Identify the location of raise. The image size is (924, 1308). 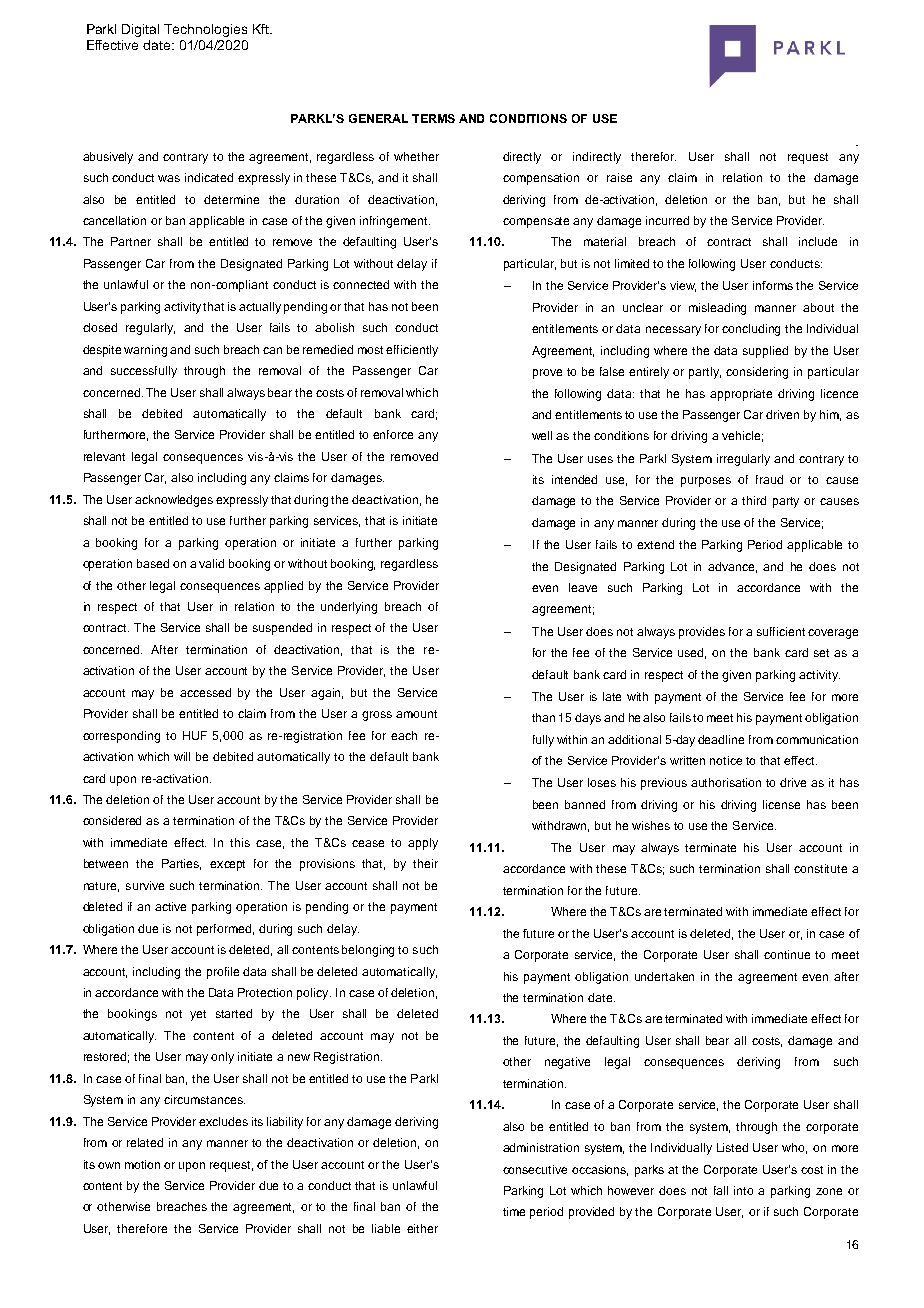
(619, 177).
